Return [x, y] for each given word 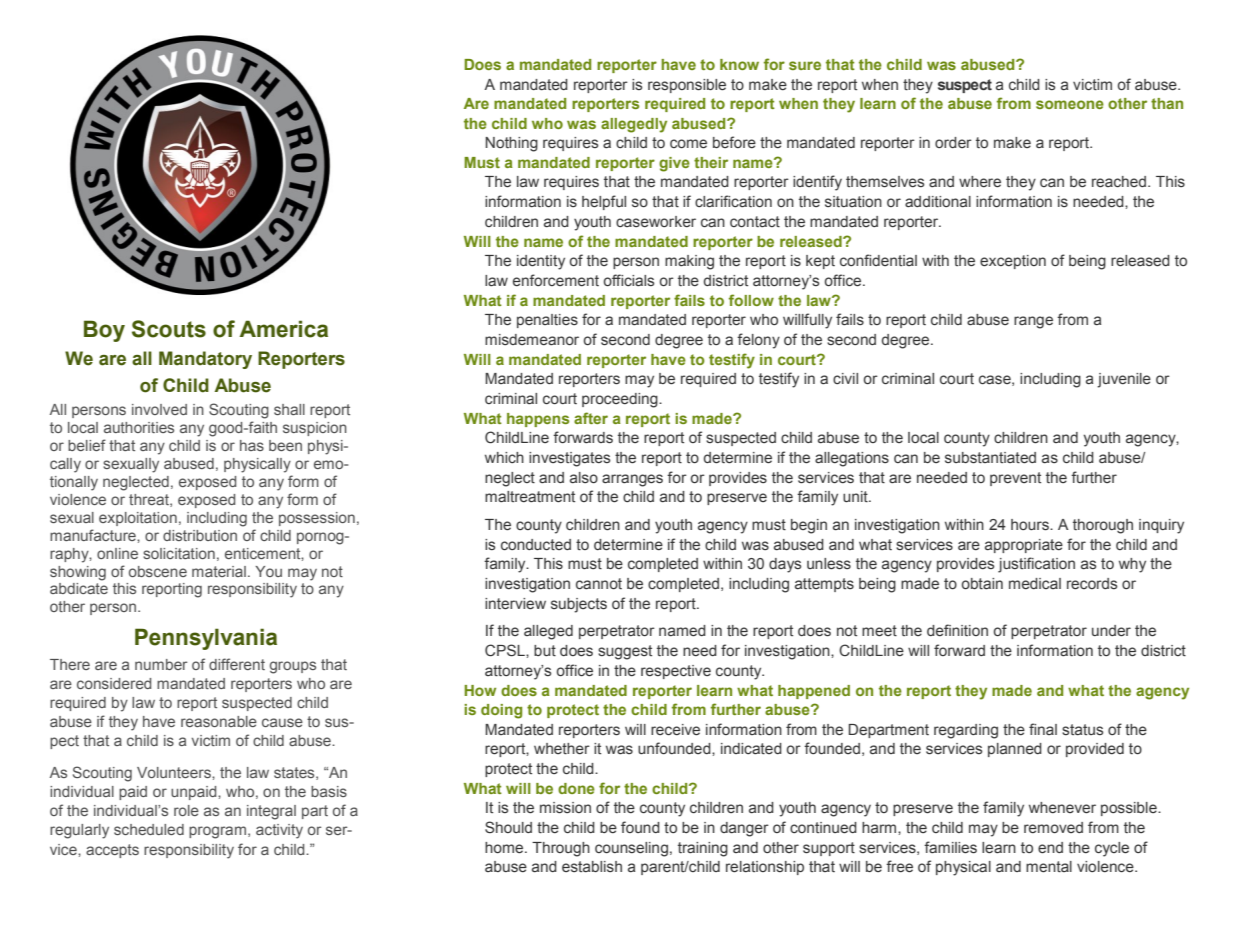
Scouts [169, 329]
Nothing [511, 144]
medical [1035, 584]
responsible [687, 86]
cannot [599, 584]
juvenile [1124, 380]
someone [1070, 104]
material [219, 571]
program [217, 832]
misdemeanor [532, 339]
